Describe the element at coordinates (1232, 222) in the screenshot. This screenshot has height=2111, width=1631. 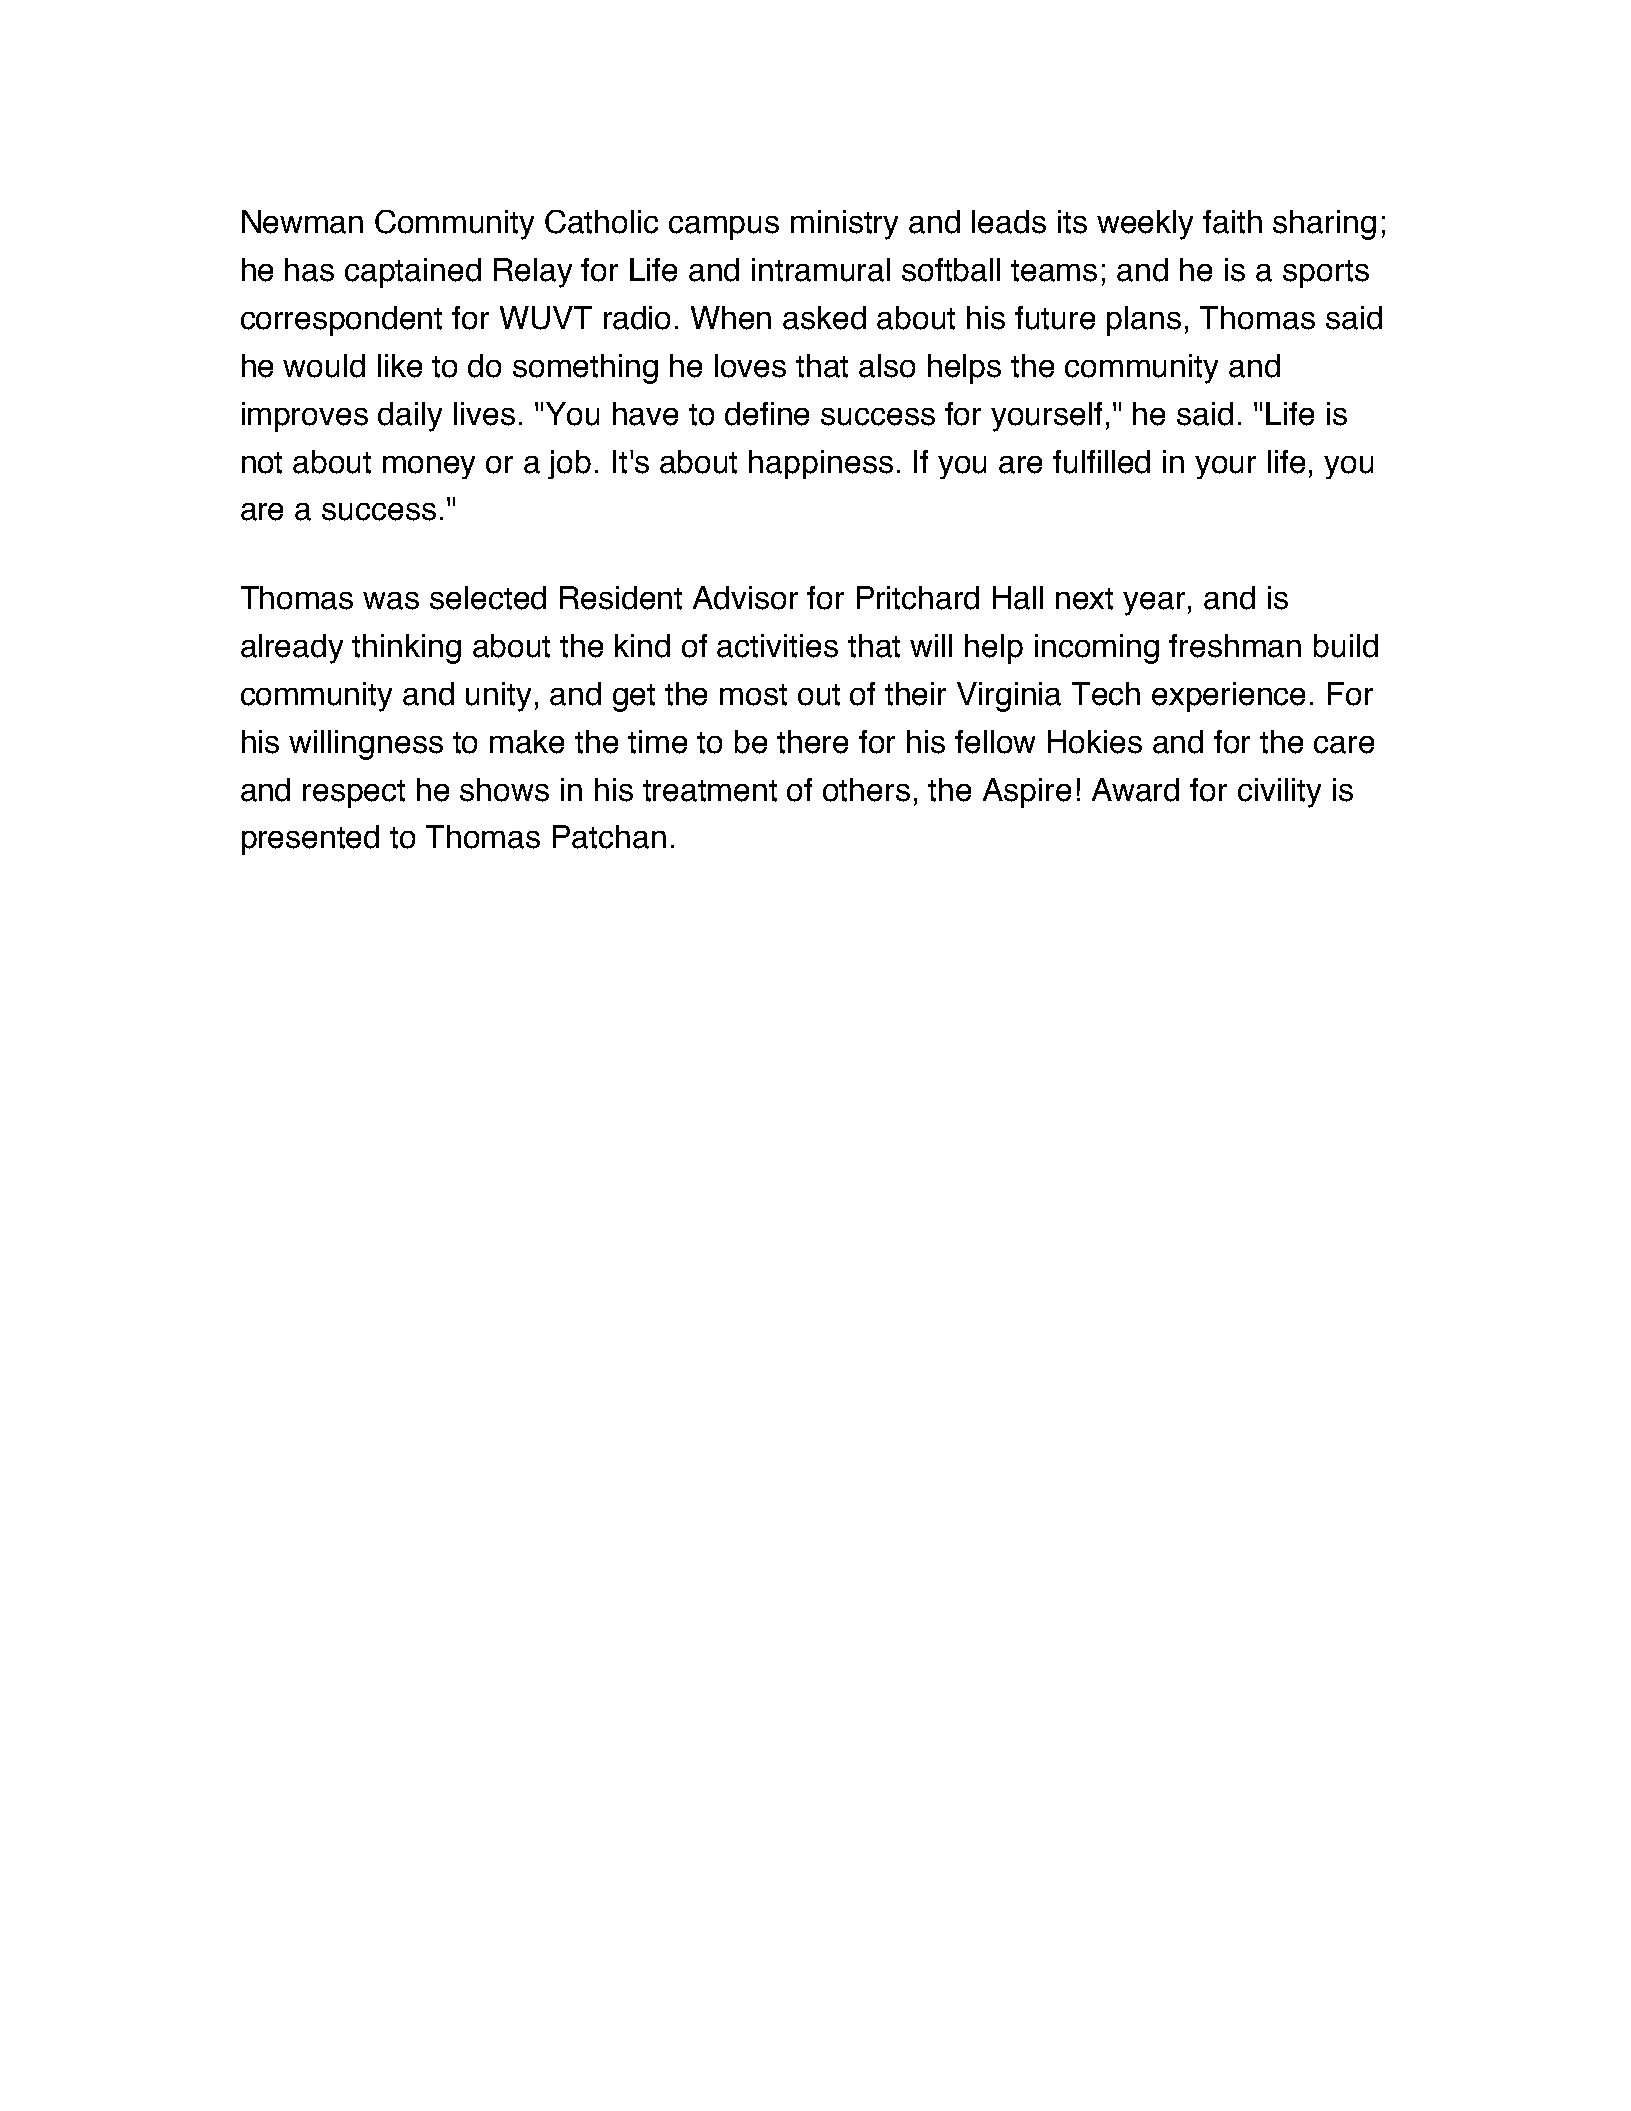
I see `faith` at that location.
